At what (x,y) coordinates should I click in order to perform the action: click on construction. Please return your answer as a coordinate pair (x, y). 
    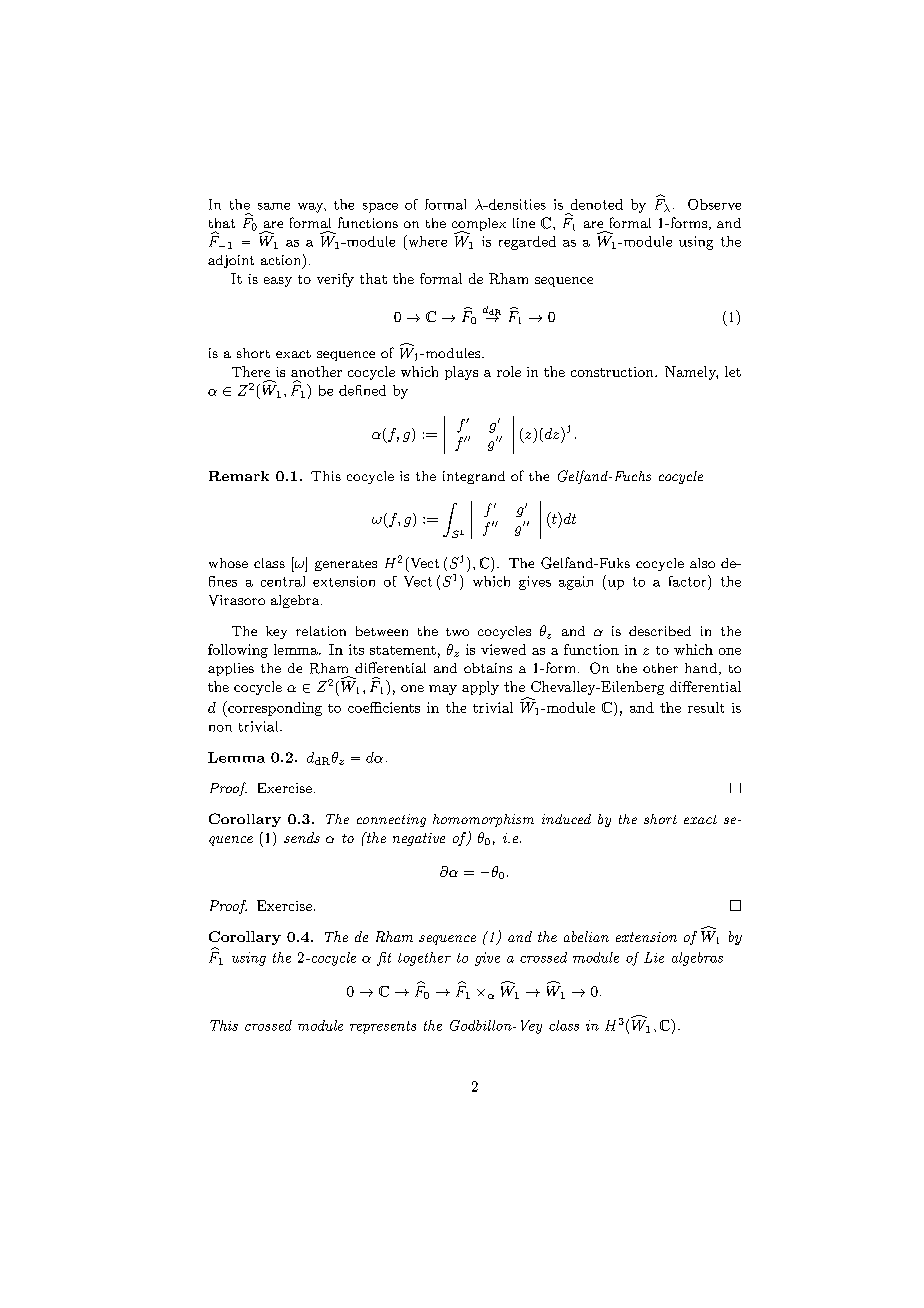
    Looking at the image, I should click on (613, 372).
